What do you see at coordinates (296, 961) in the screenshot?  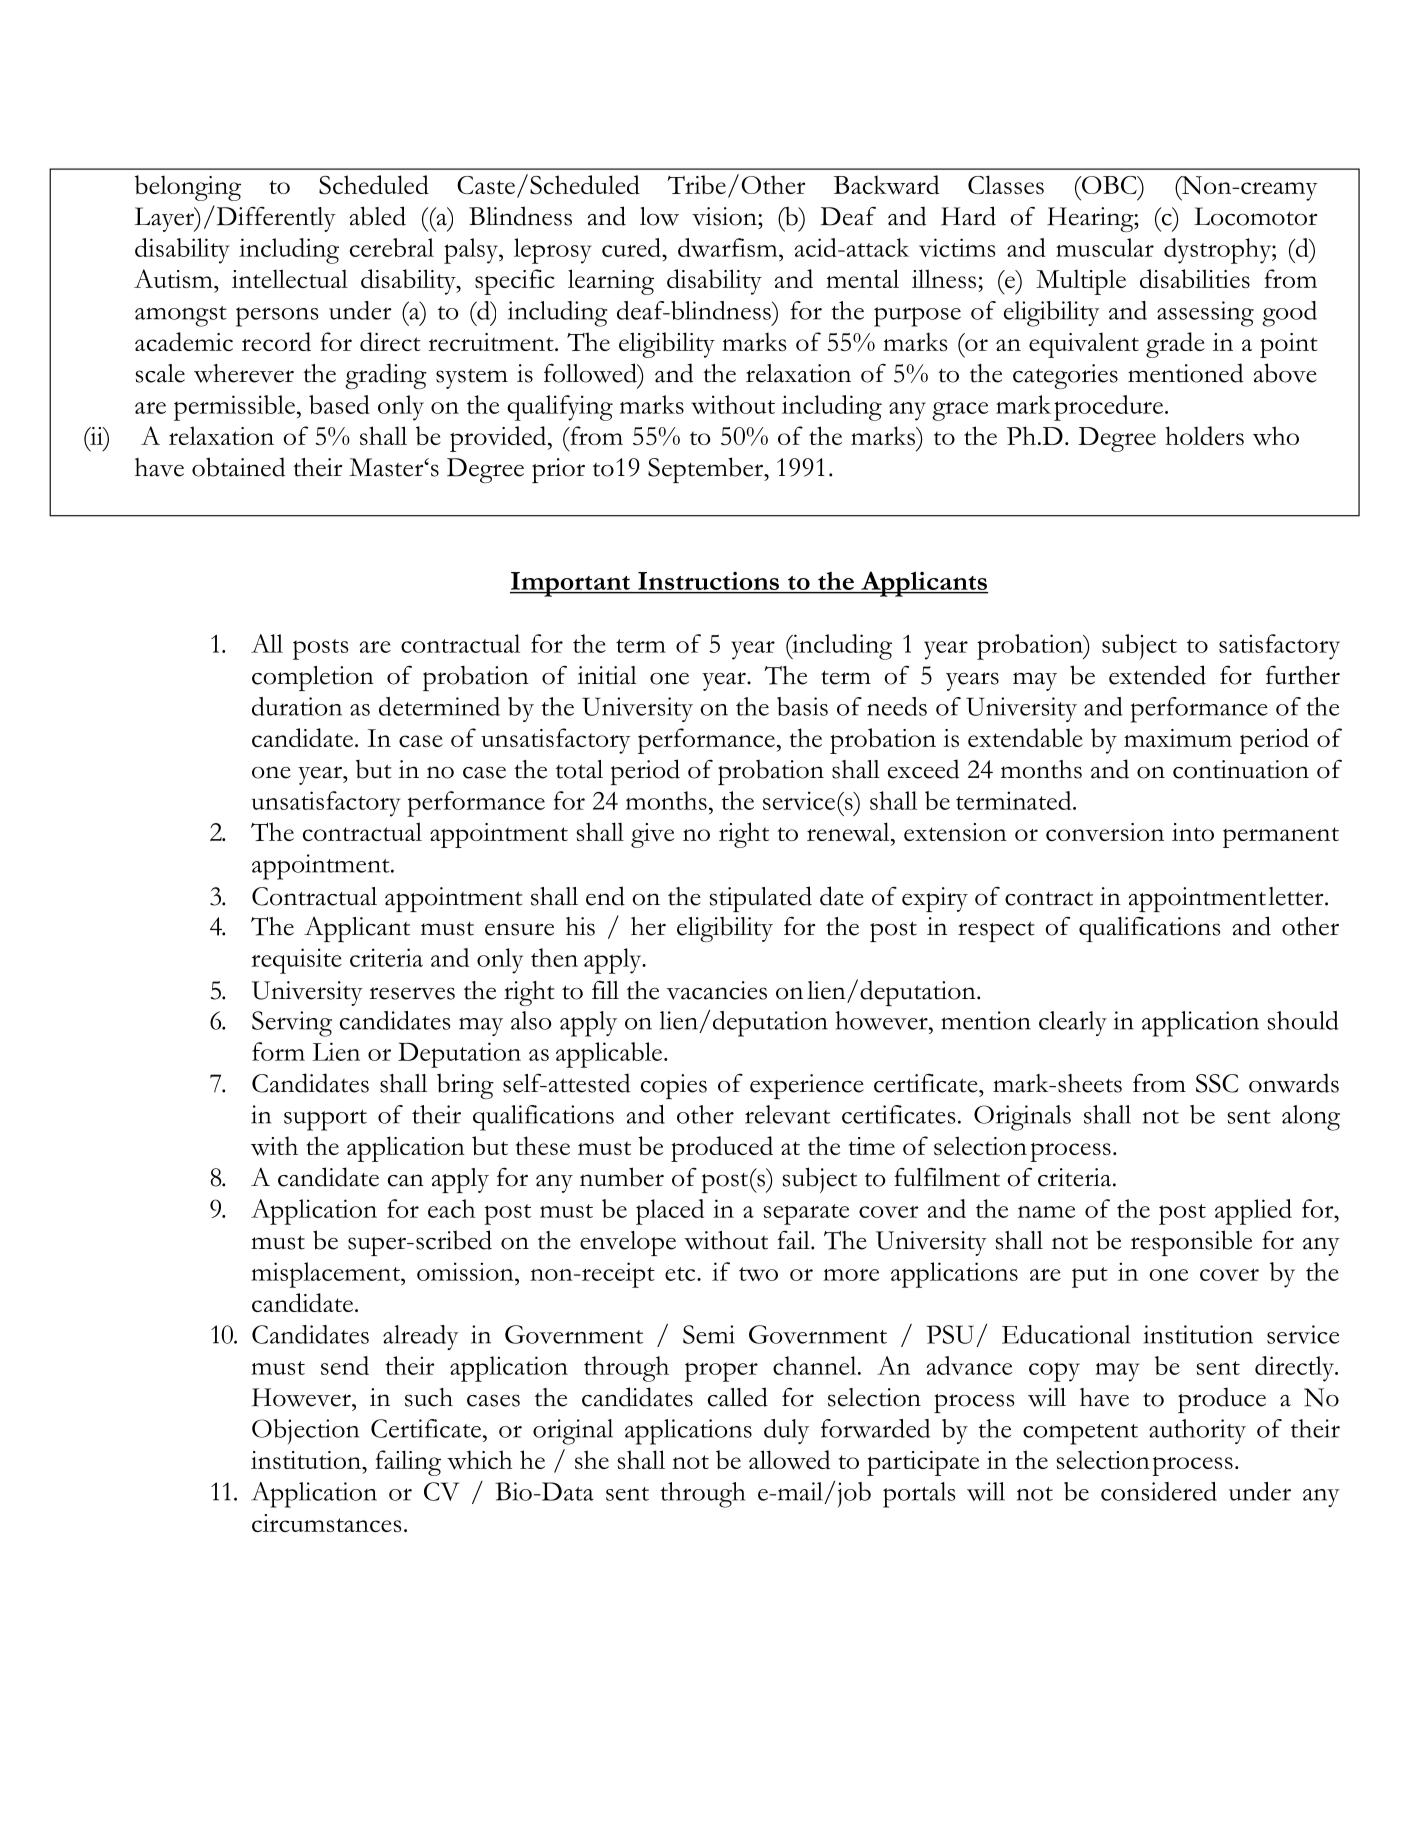 I see `requisite` at bounding box center [296, 961].
